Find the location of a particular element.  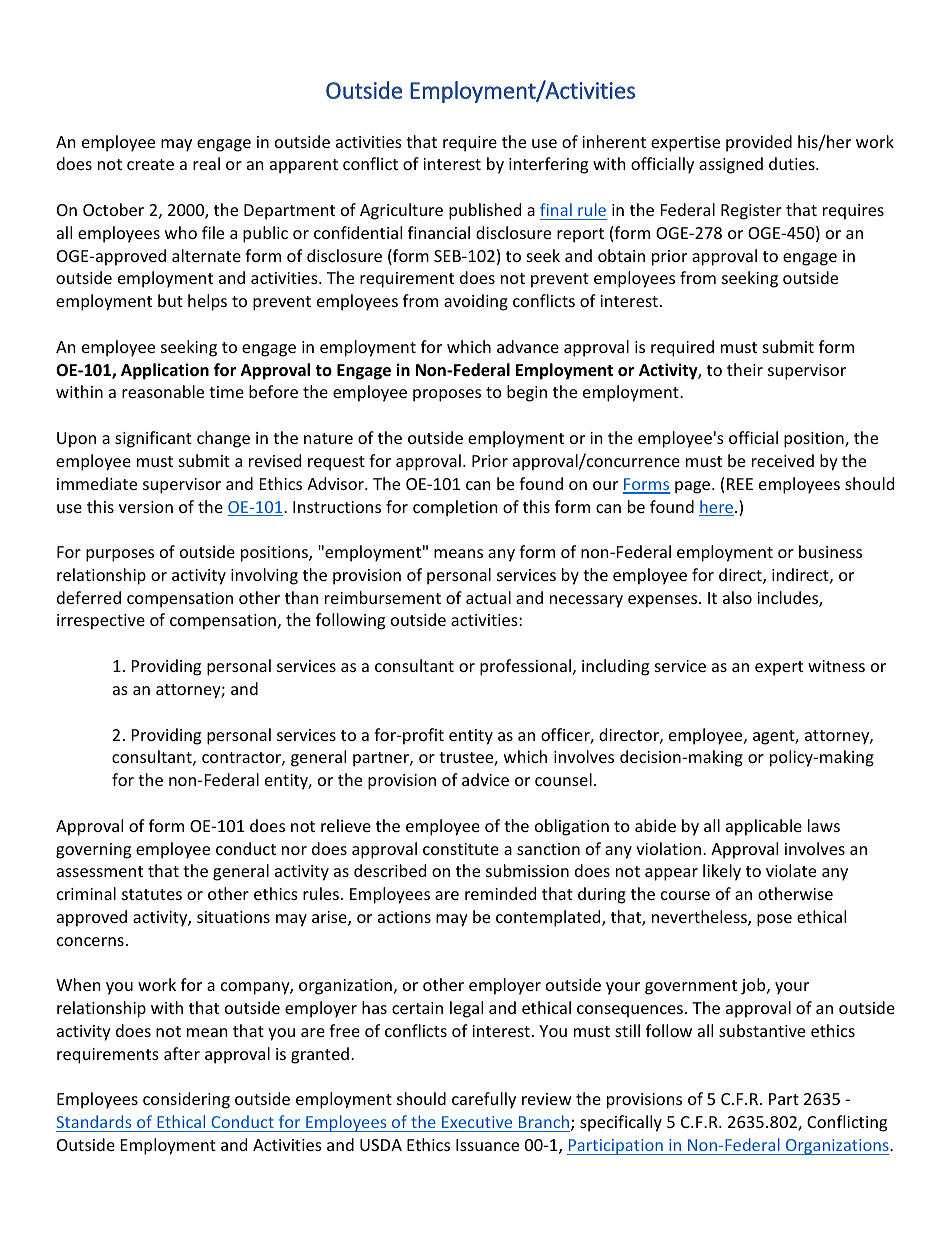

completion is located at coordinates (455, 508).
